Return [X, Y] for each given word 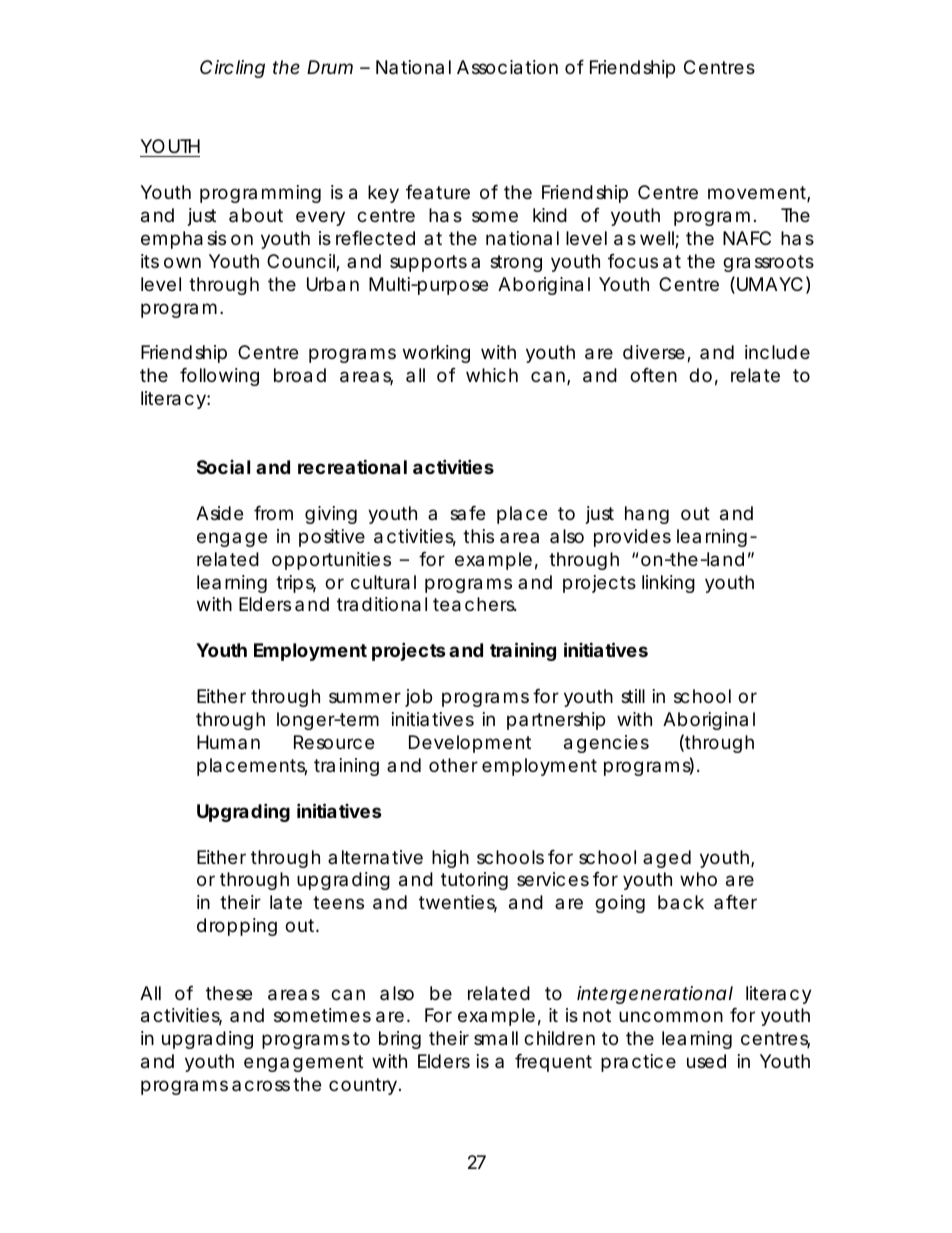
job [418, 698]
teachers [475, 604]
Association [507, 67]
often [653, 375]
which [492, 375]
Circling [232, 69]
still [633, 696]
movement [759, 194]
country [365, 1086]
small [496, 1038]
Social [223, 467]
